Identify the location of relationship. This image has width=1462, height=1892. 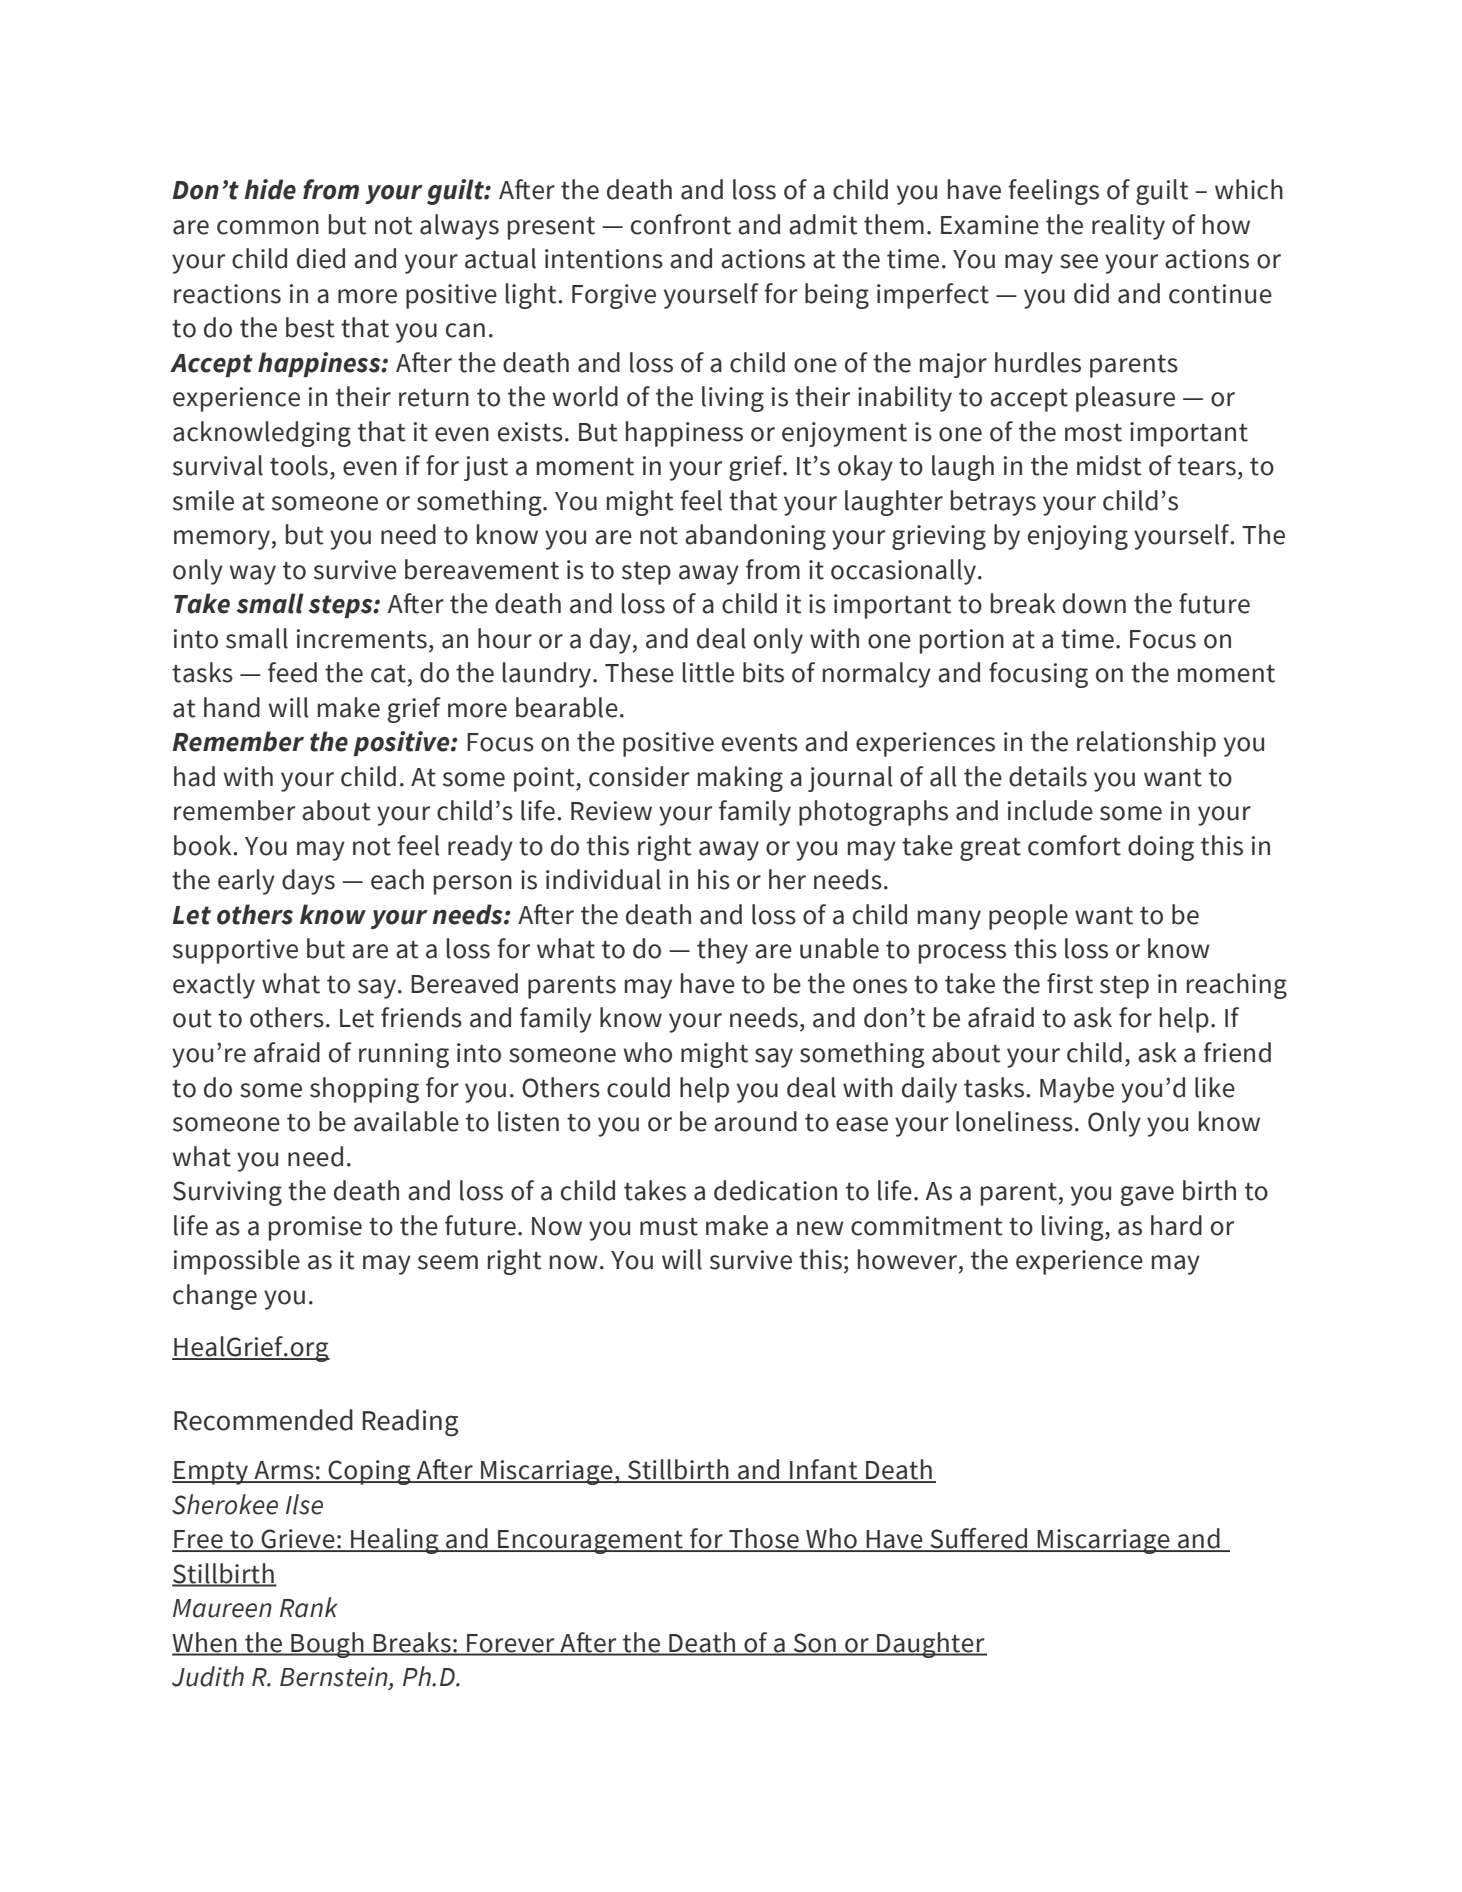
(1146, 744).
